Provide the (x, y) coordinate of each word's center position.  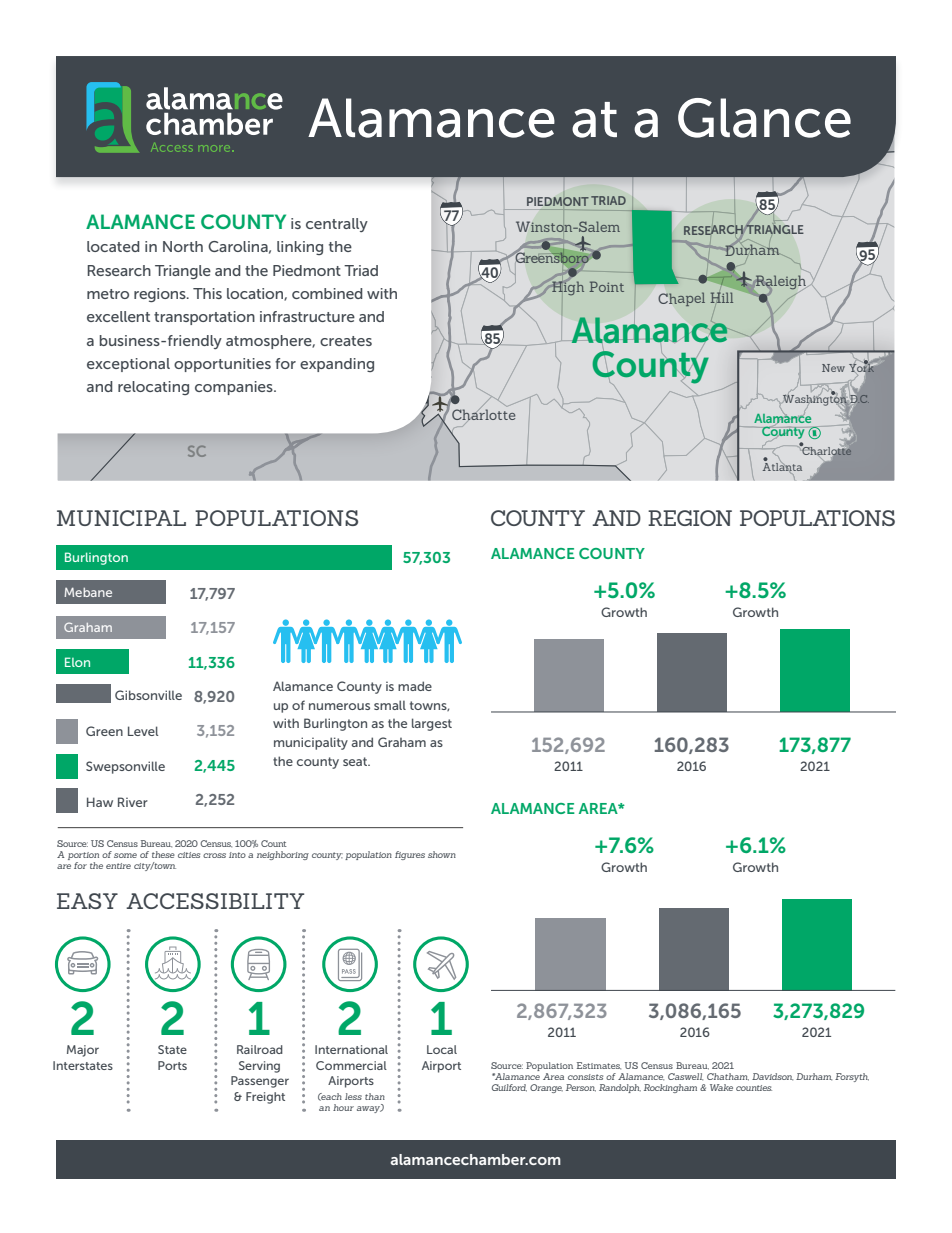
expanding (337, 365)
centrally (337, 225)
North (183, 246)
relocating (153, 388)
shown (442, 854)
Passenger (260, 1082)
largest (432, 724)
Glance (764, 118)
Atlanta (782, 468)
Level (143, 731)
